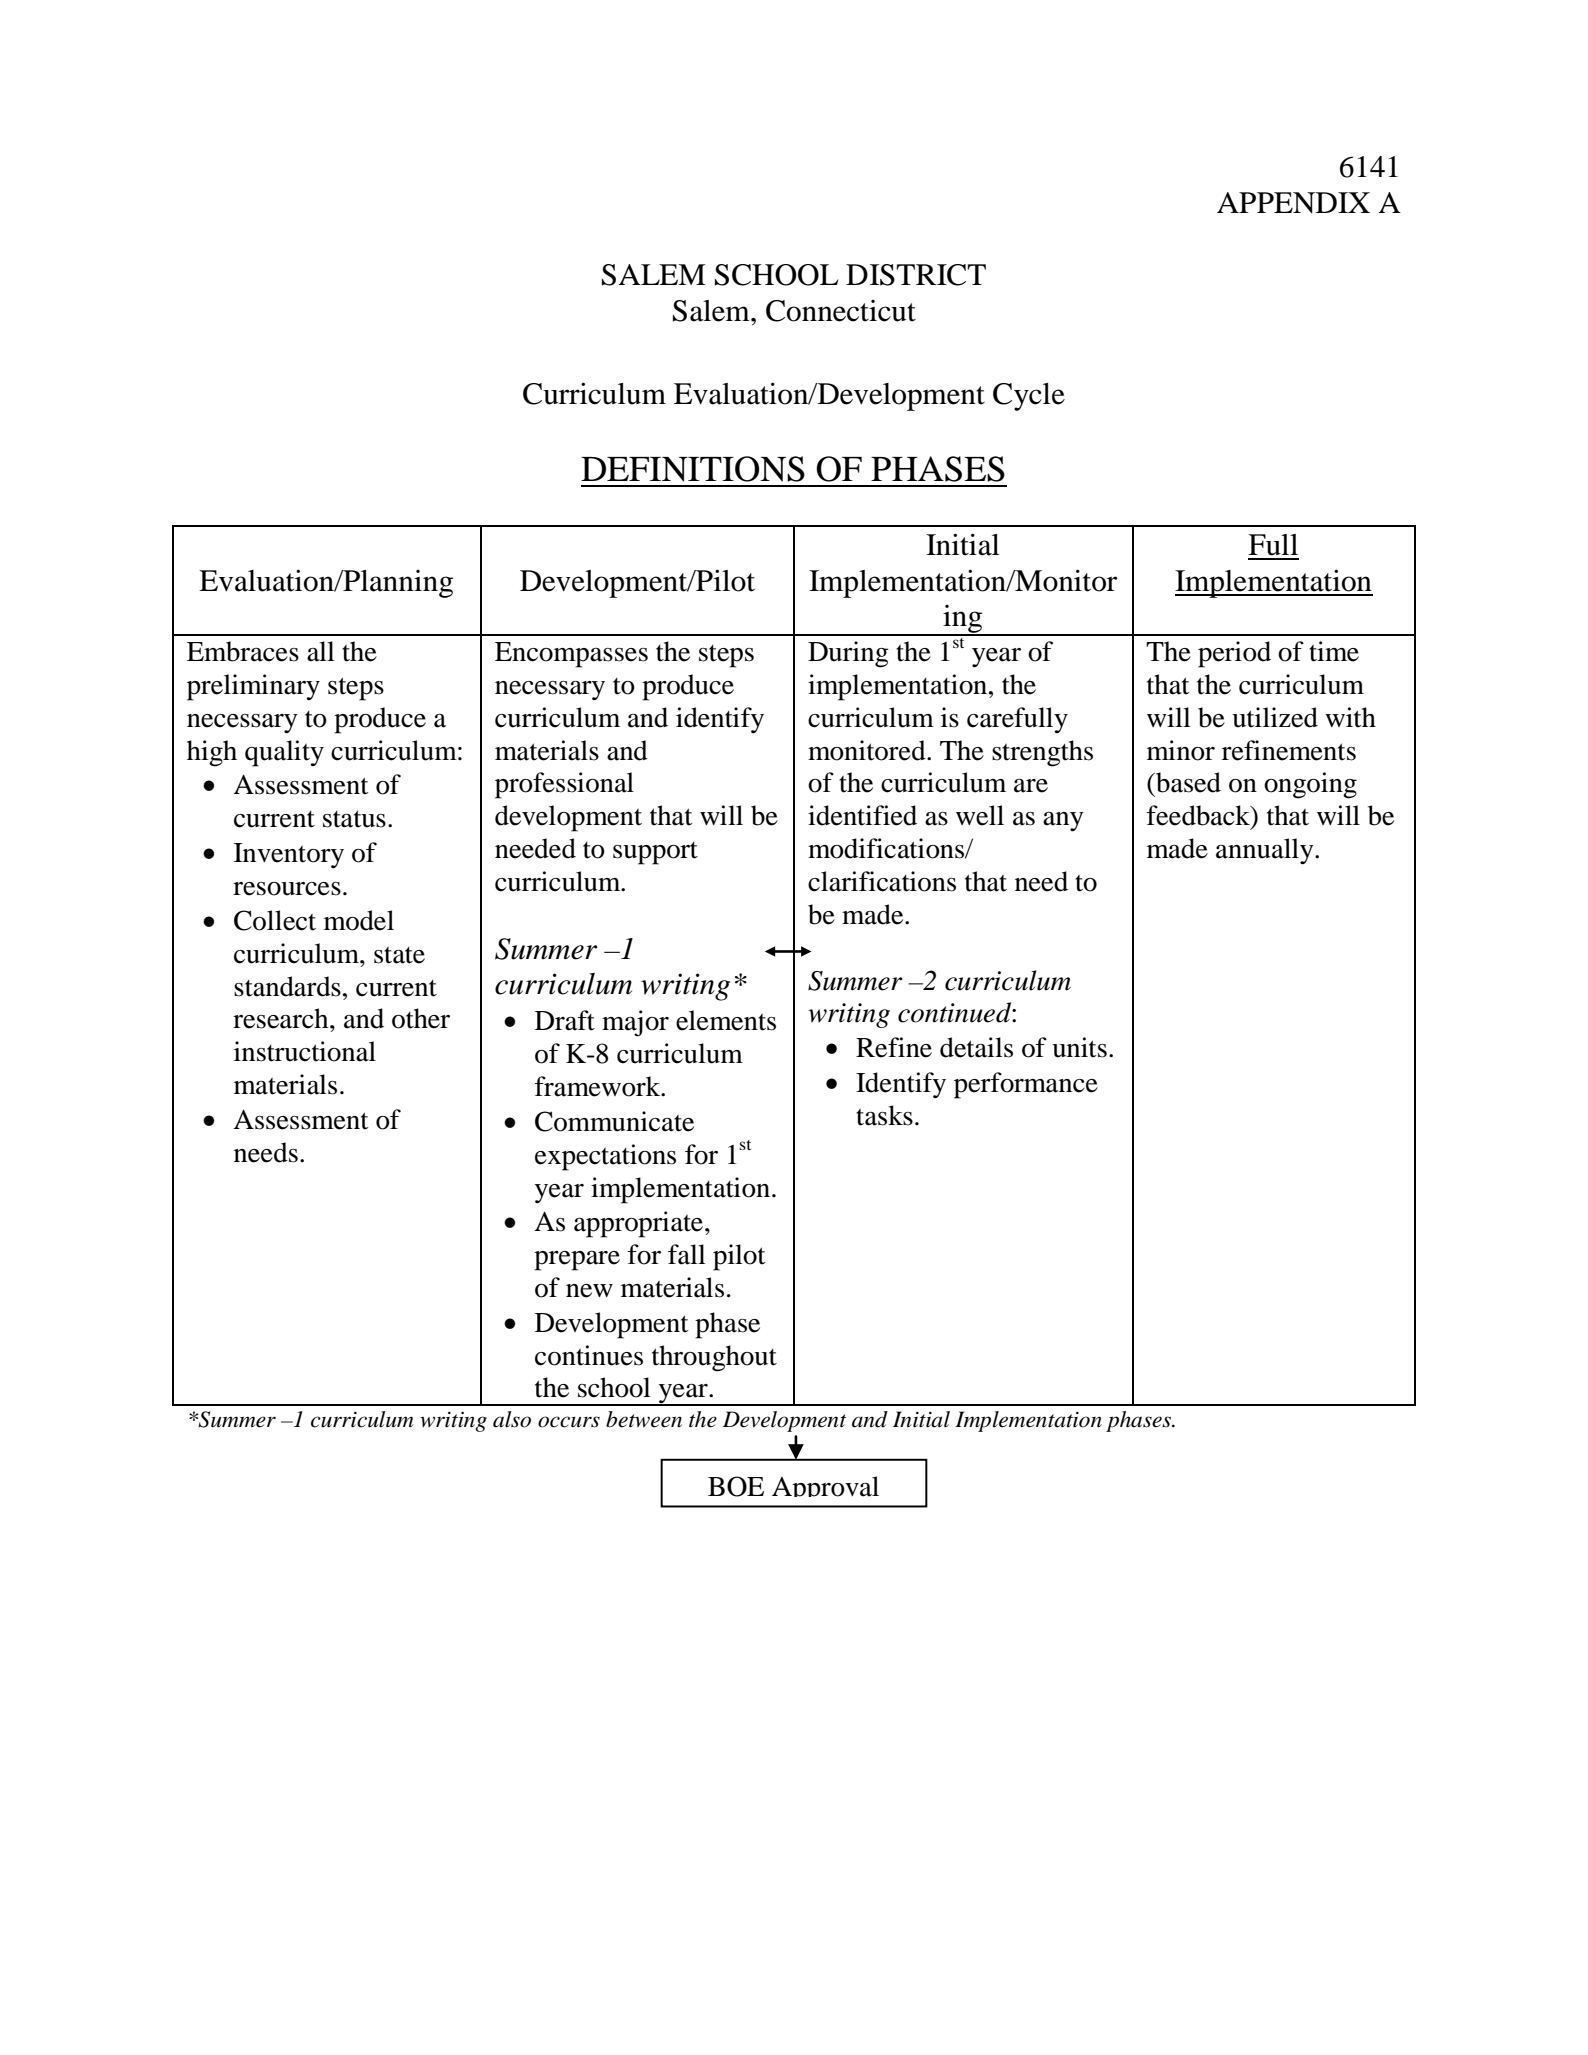 This screenshot has width=1588, height=2055. Describe the element at coordinates (1026, 1085) in the screenshot. I see `performance` at that location.
